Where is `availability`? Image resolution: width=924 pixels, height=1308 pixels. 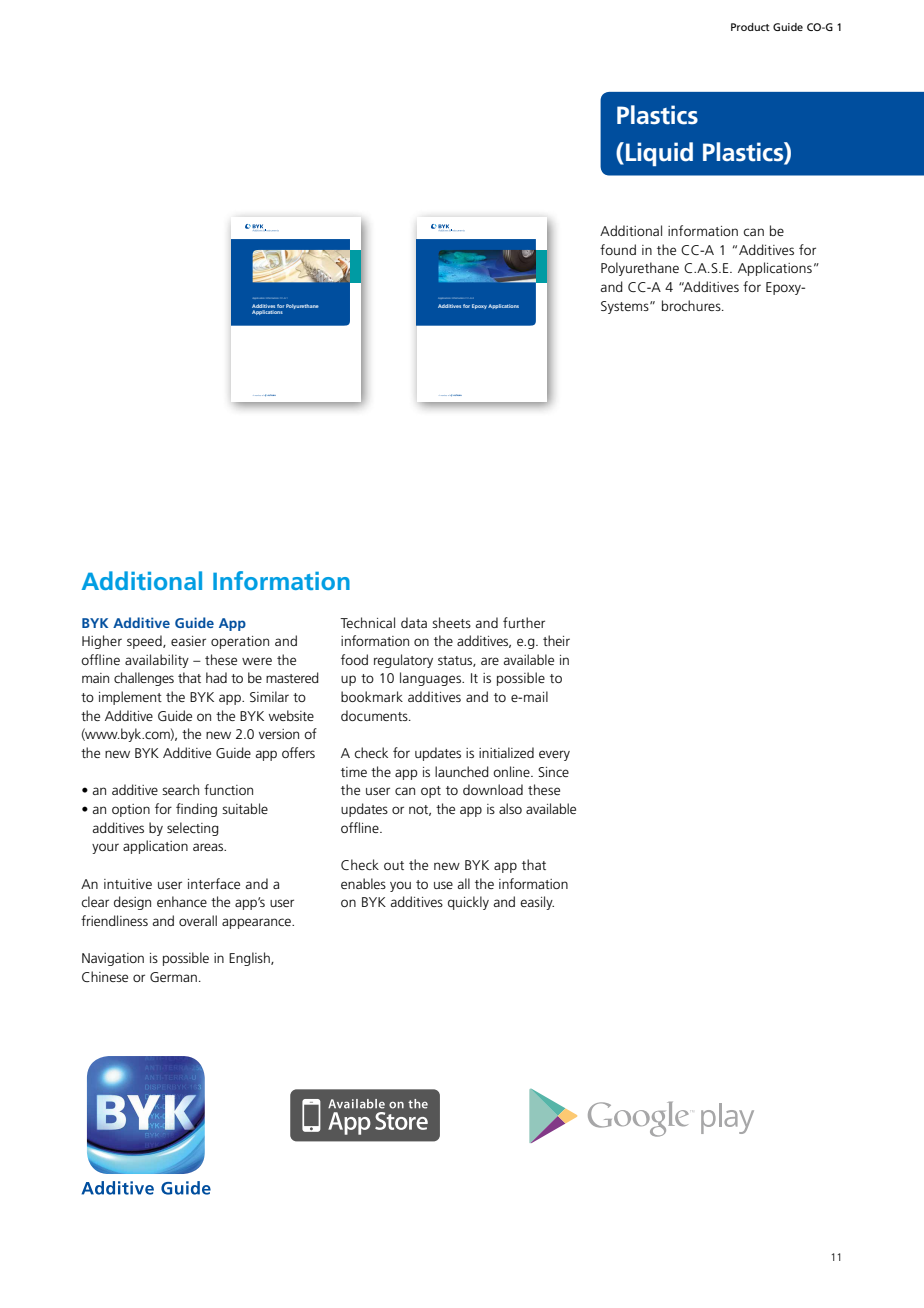 availability is located at coordinates (157, 661).
